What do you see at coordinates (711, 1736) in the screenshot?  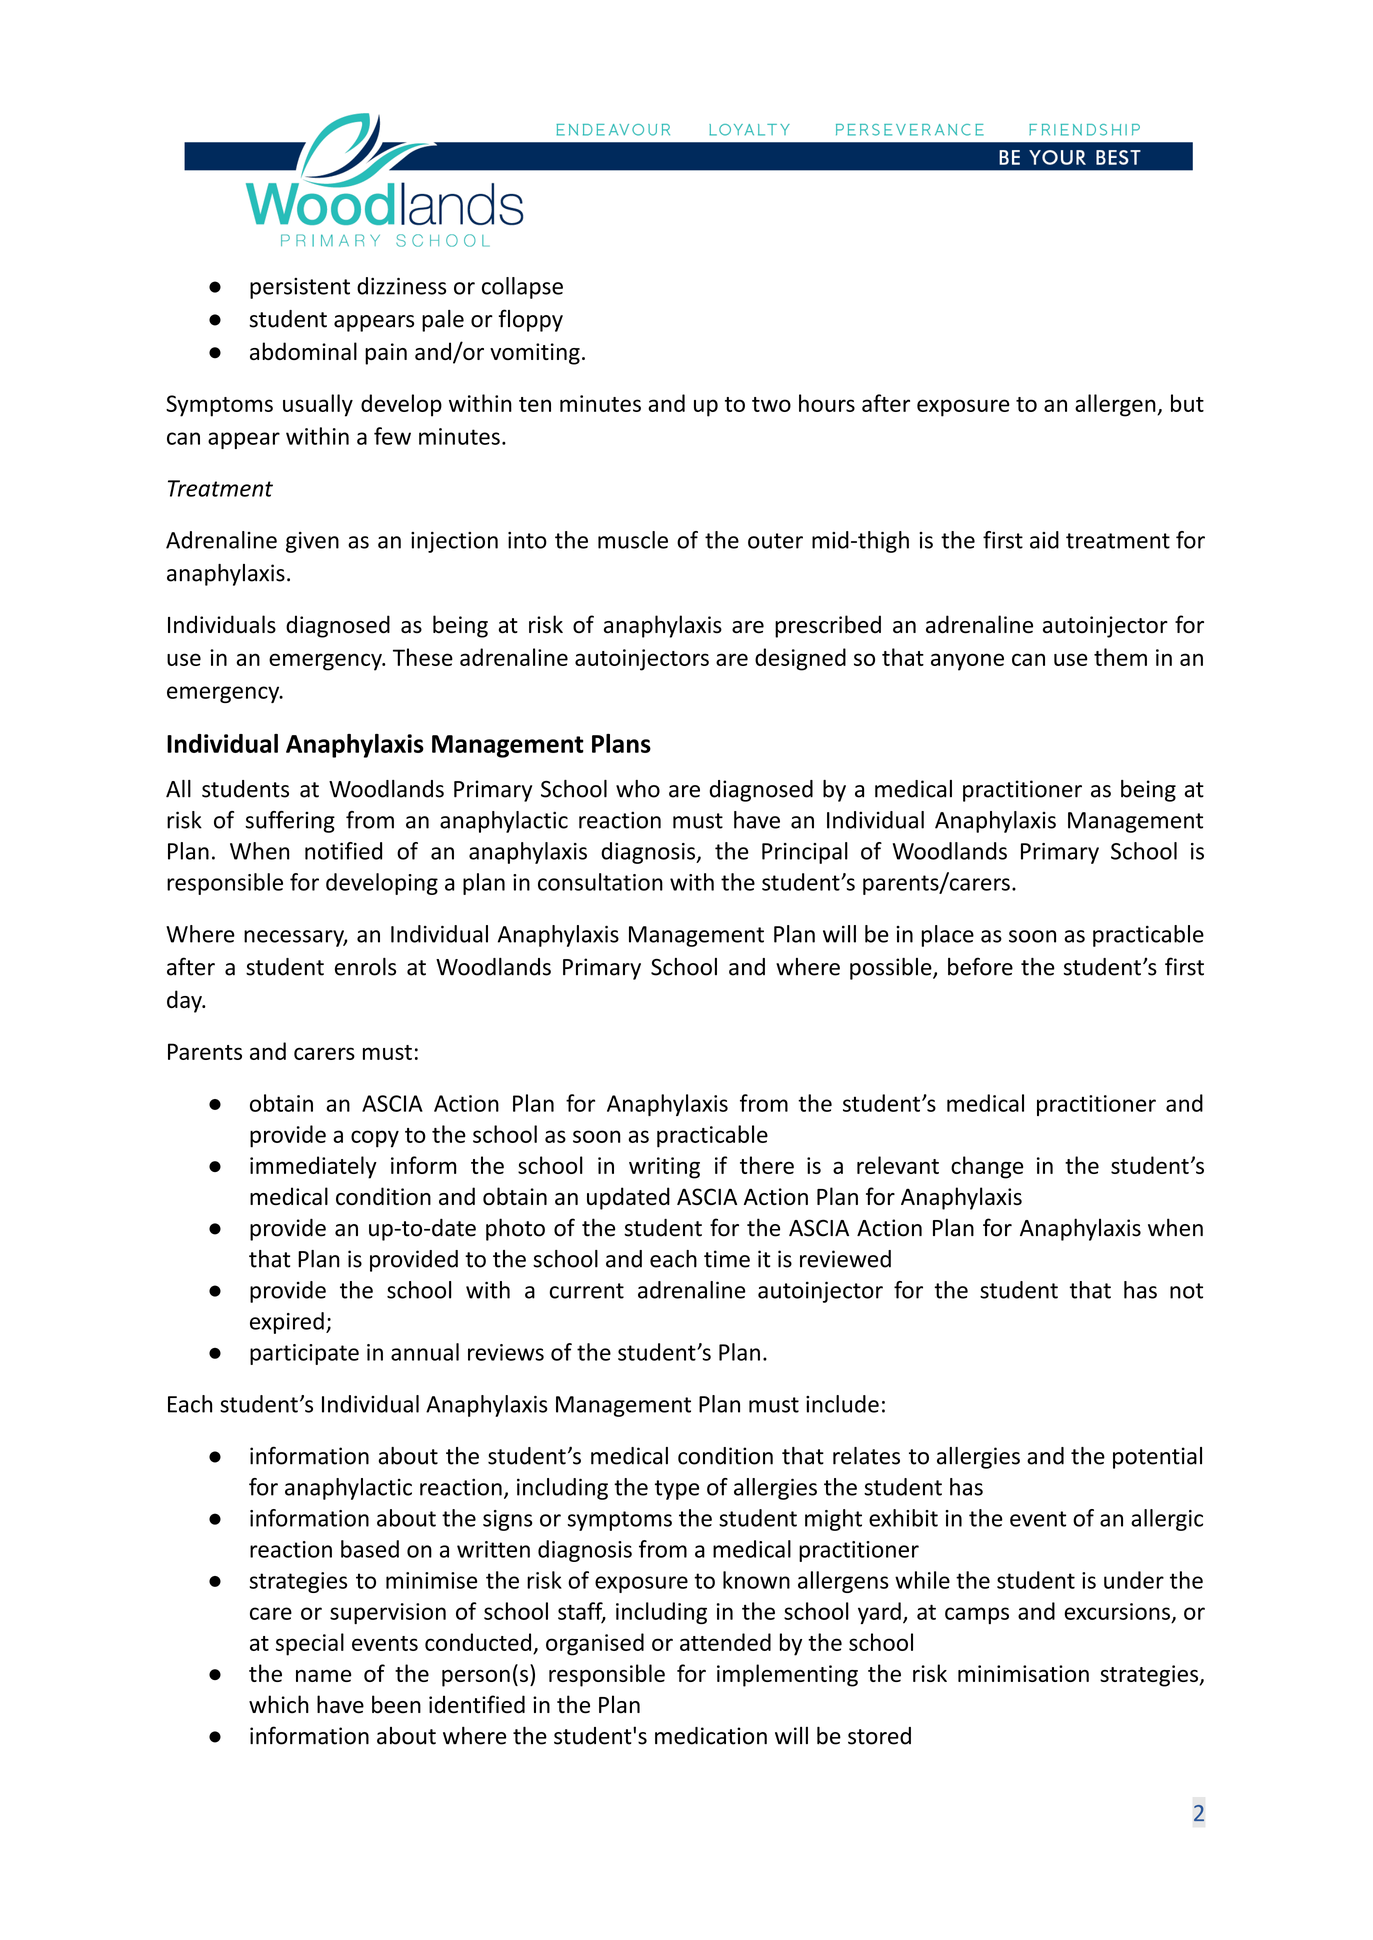 I see `medication` at bounding box center [711, 1736].
